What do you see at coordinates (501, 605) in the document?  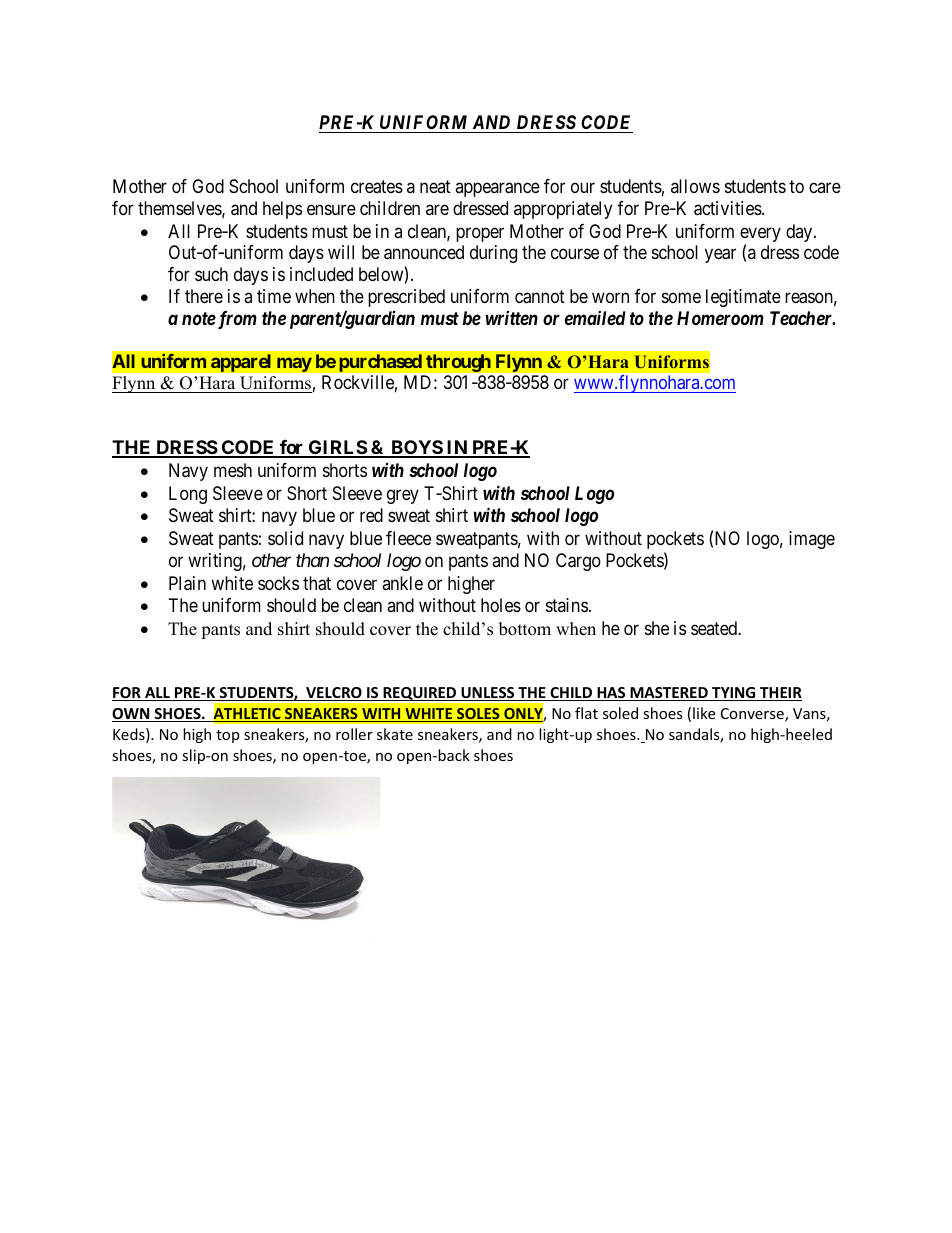 I see `holes` at bounding box center [501, 605].
